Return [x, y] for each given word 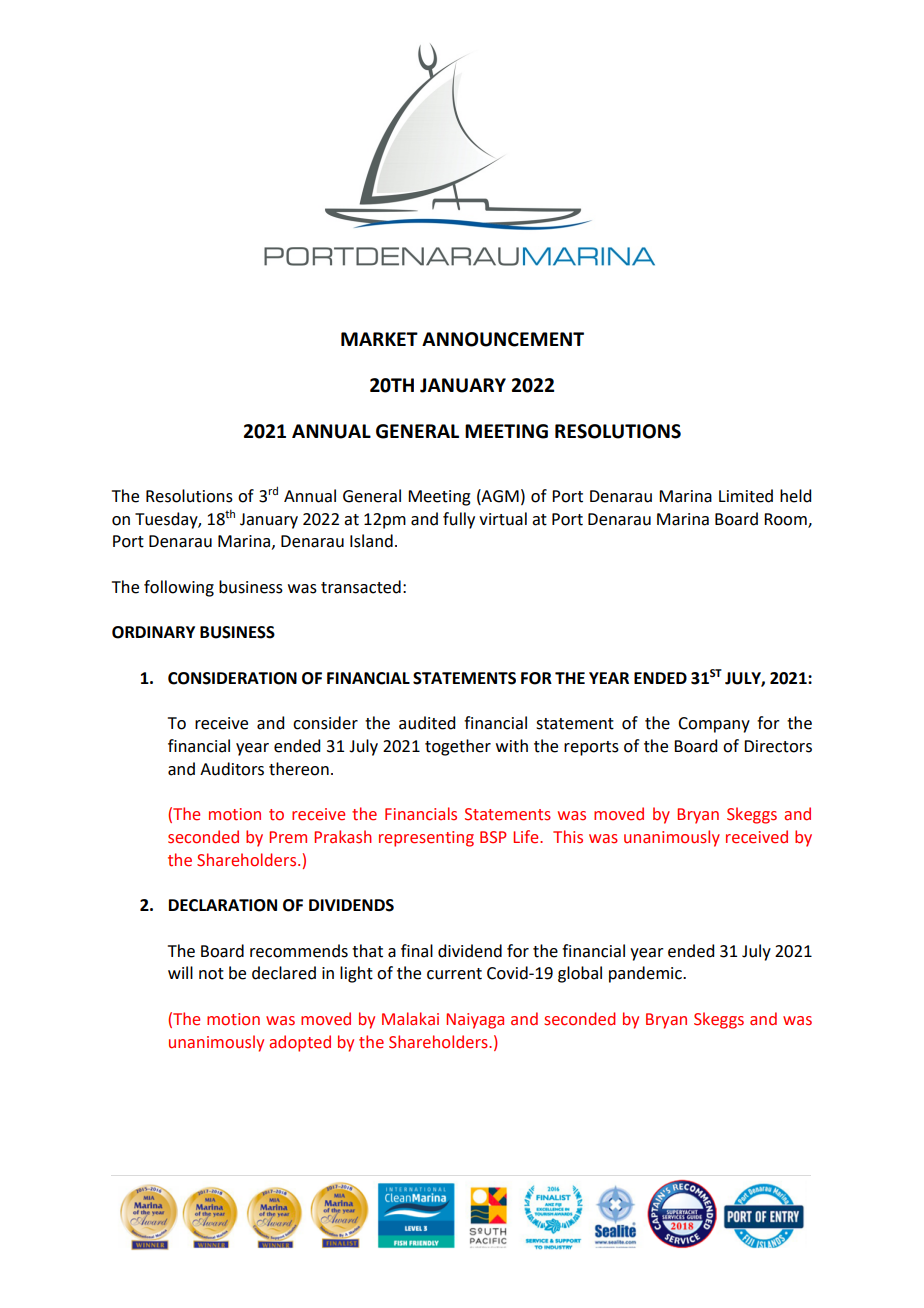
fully [459, 520]
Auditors [232, 769]
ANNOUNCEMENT [503, 339]
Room [786, 520]
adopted [300, 1043]
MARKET [379, 339]
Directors [778, 746]
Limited [746, 496]
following [179, 588]
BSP [493, 837]
